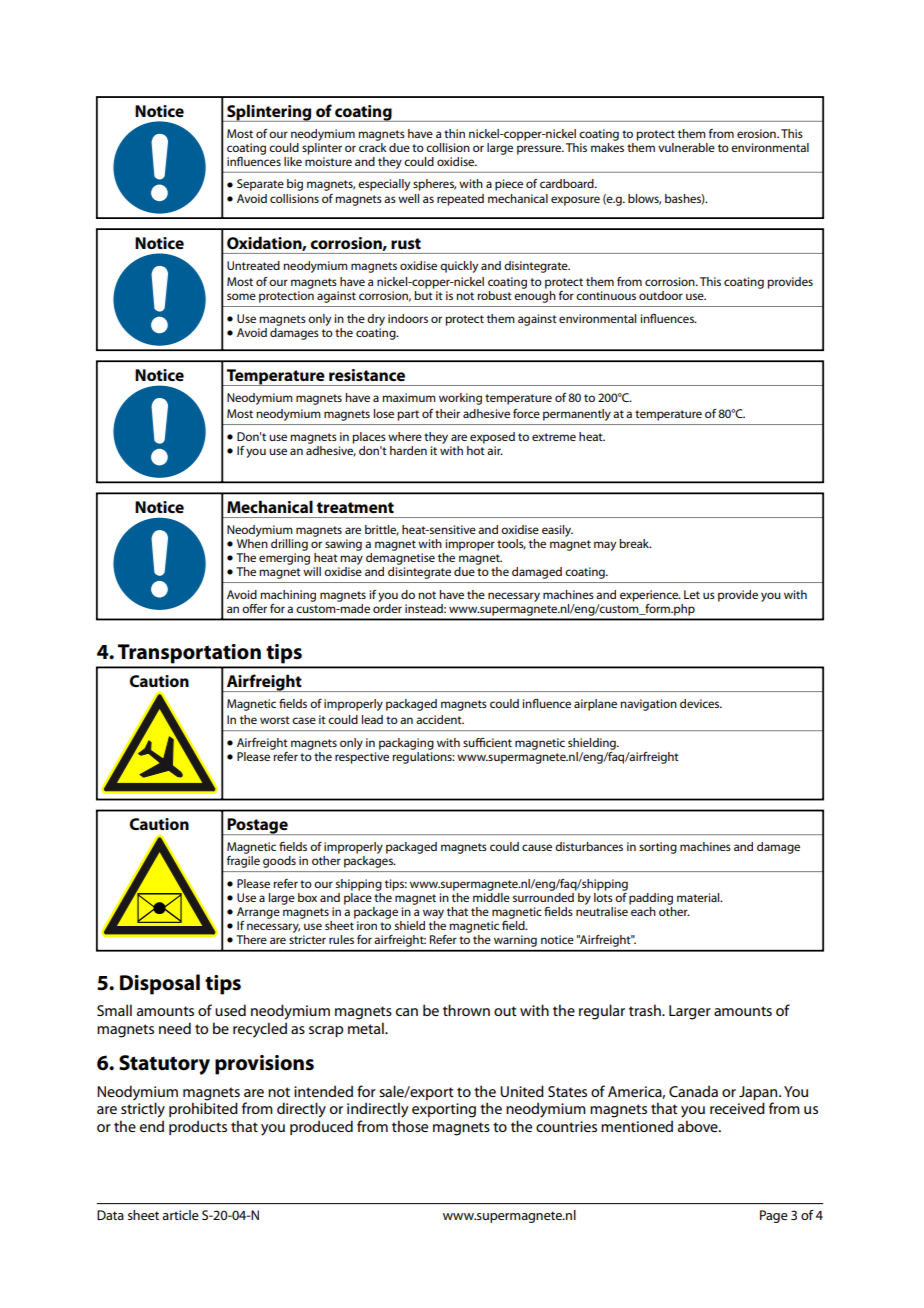 The width and height of the document is (924, 1308). What do you see at coordinates (699, 1126) in the document?
I see `above` at bounding box center [699, 1126].
